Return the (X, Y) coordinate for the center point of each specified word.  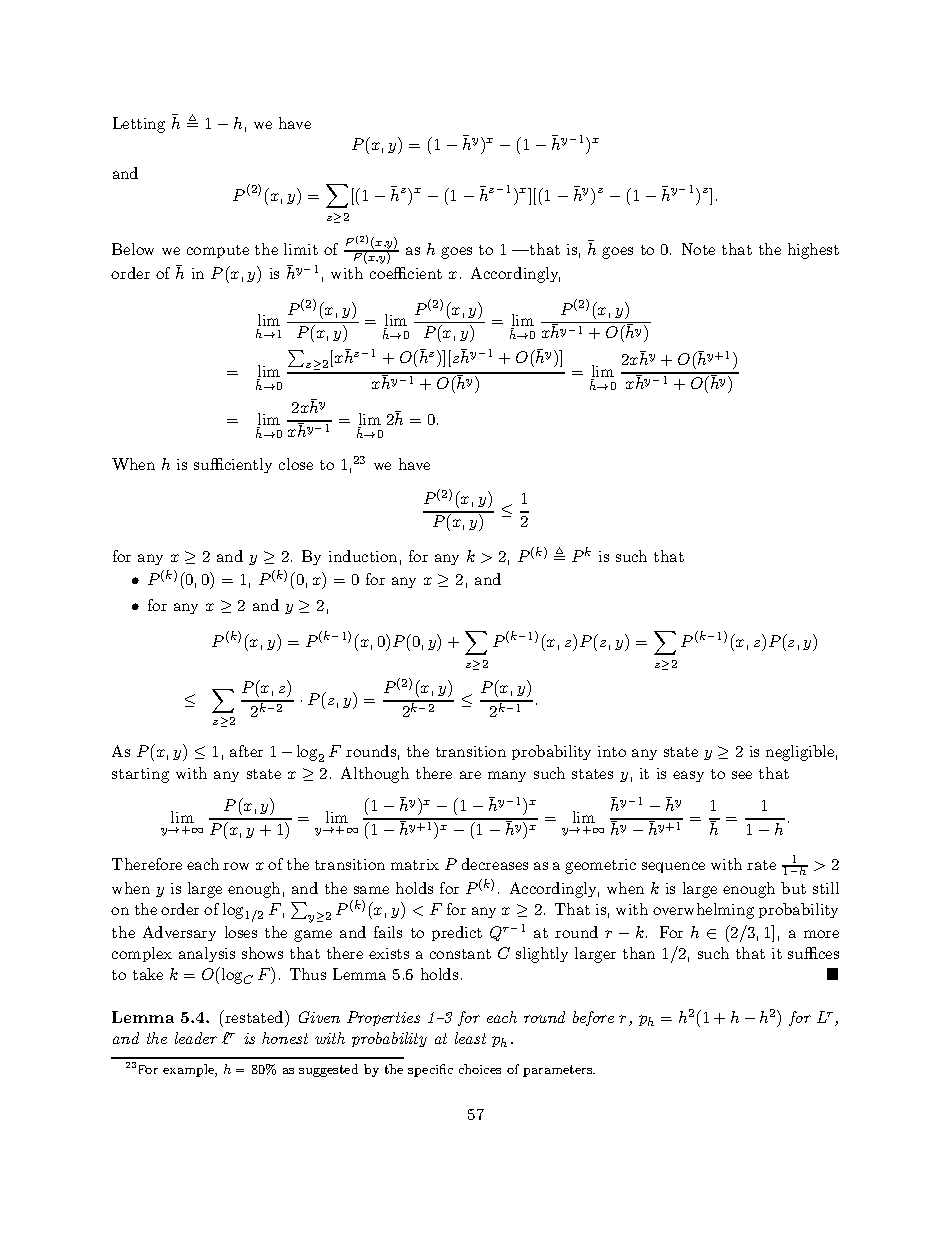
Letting (139, 125)
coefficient (406, 273)
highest (813, 251)
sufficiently (233, 465)
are (470, 775)
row (236, 866)
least (470, 1038)
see (742, 775)
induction (363, 556)
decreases (495, 864)
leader (196, 1038)
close (296, 464)
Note (698, 249)
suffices (813, 953)
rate (761, 865)
